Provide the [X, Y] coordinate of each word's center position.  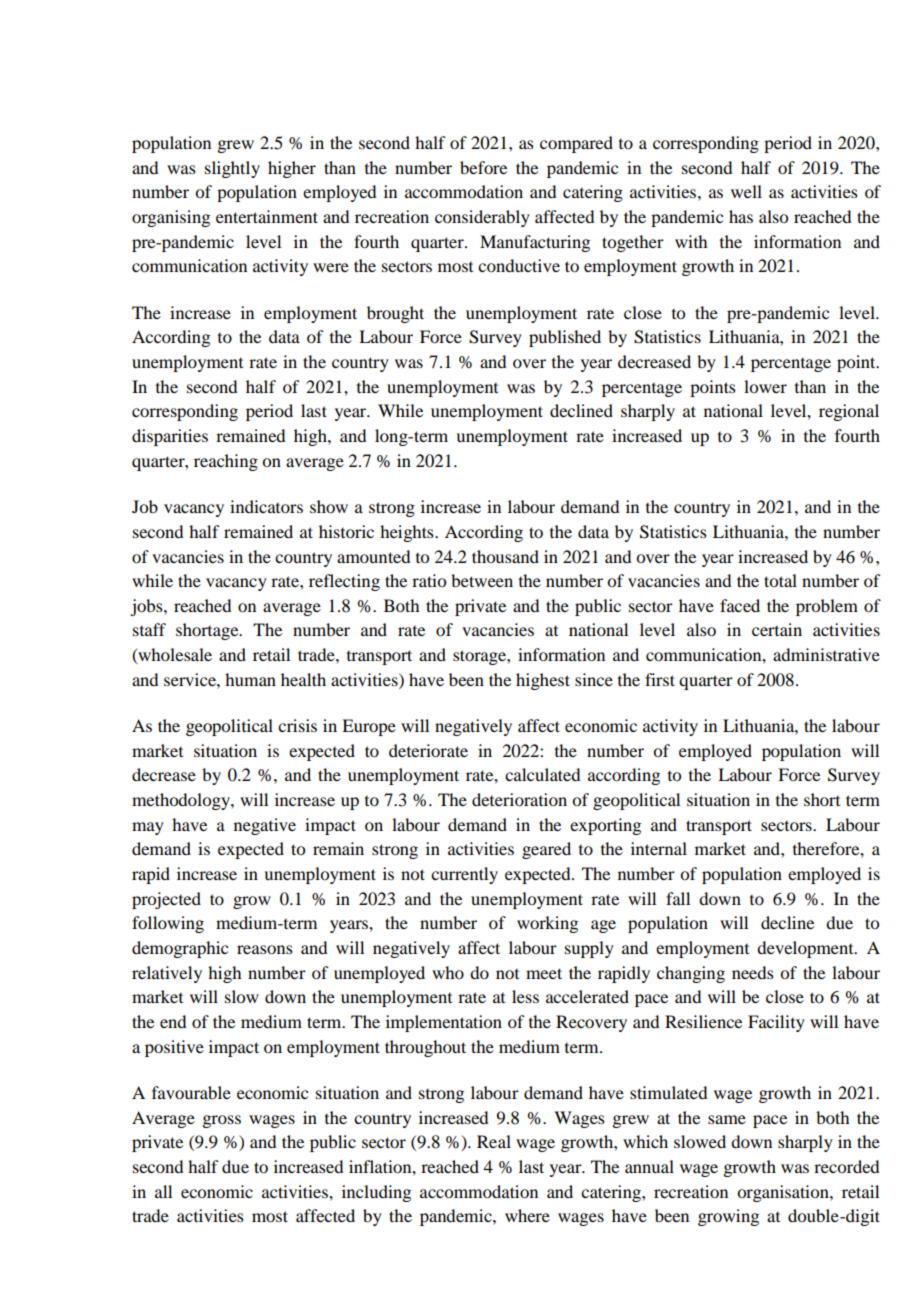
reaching [226, 462]
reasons [265, 949]
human [250, 679]
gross [221, 1121]
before [483, 167]
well [746, 191]
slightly [232, 169]
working [547, 924]
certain [777, 629]
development [806, 949]
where [527, 1215]
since [594, 679]
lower [765, 386]
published [565, 338]
